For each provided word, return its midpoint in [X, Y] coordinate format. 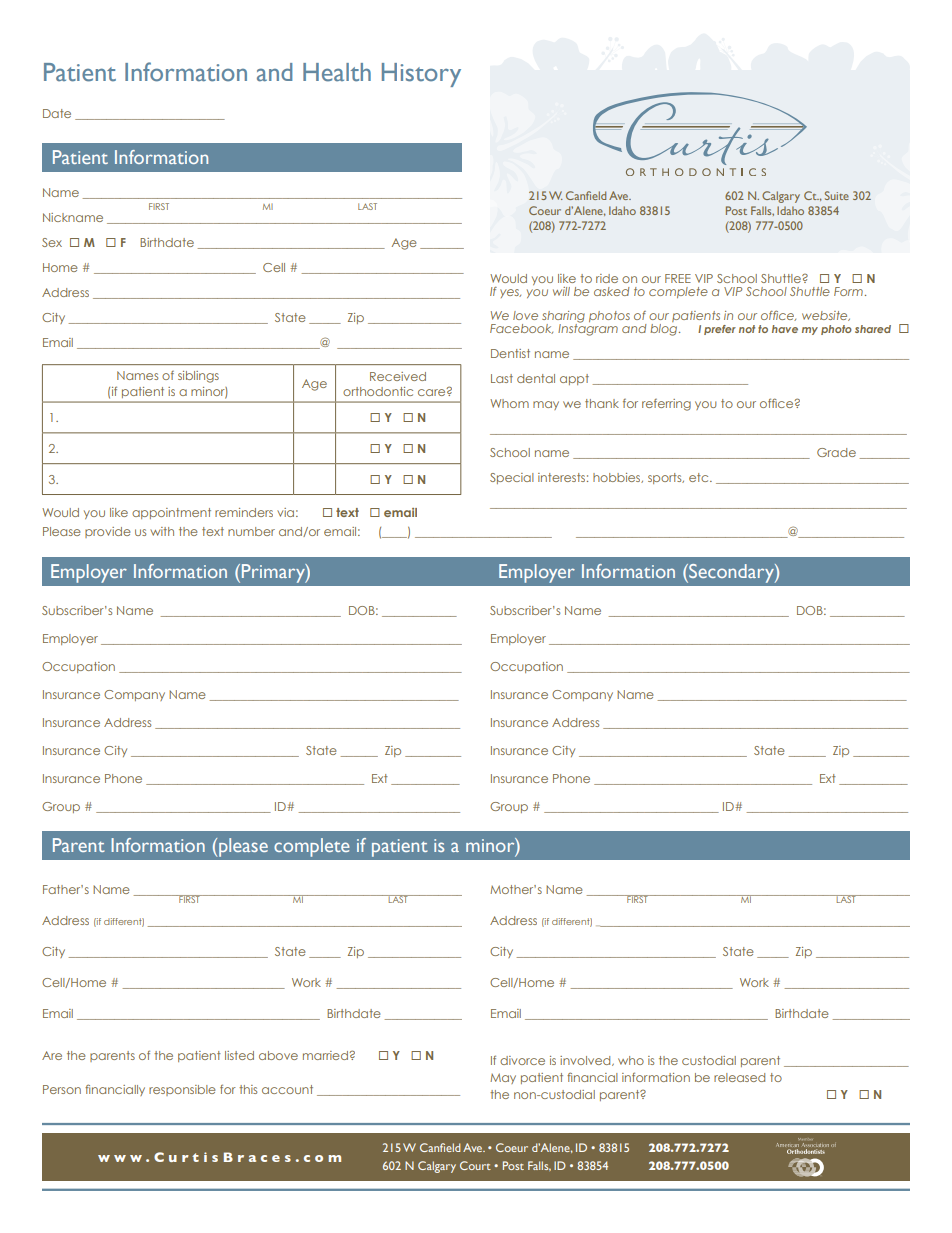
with [162, 531]
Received [398, 376]
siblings [198, 377]
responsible [182, 1090]
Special [512, 478]
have [785, 329]
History [421, 75]
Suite [837, 195]
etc [700, 477]
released [739, 1077]
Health [337, 72]
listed [239, 1055]
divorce [522, 1060]
